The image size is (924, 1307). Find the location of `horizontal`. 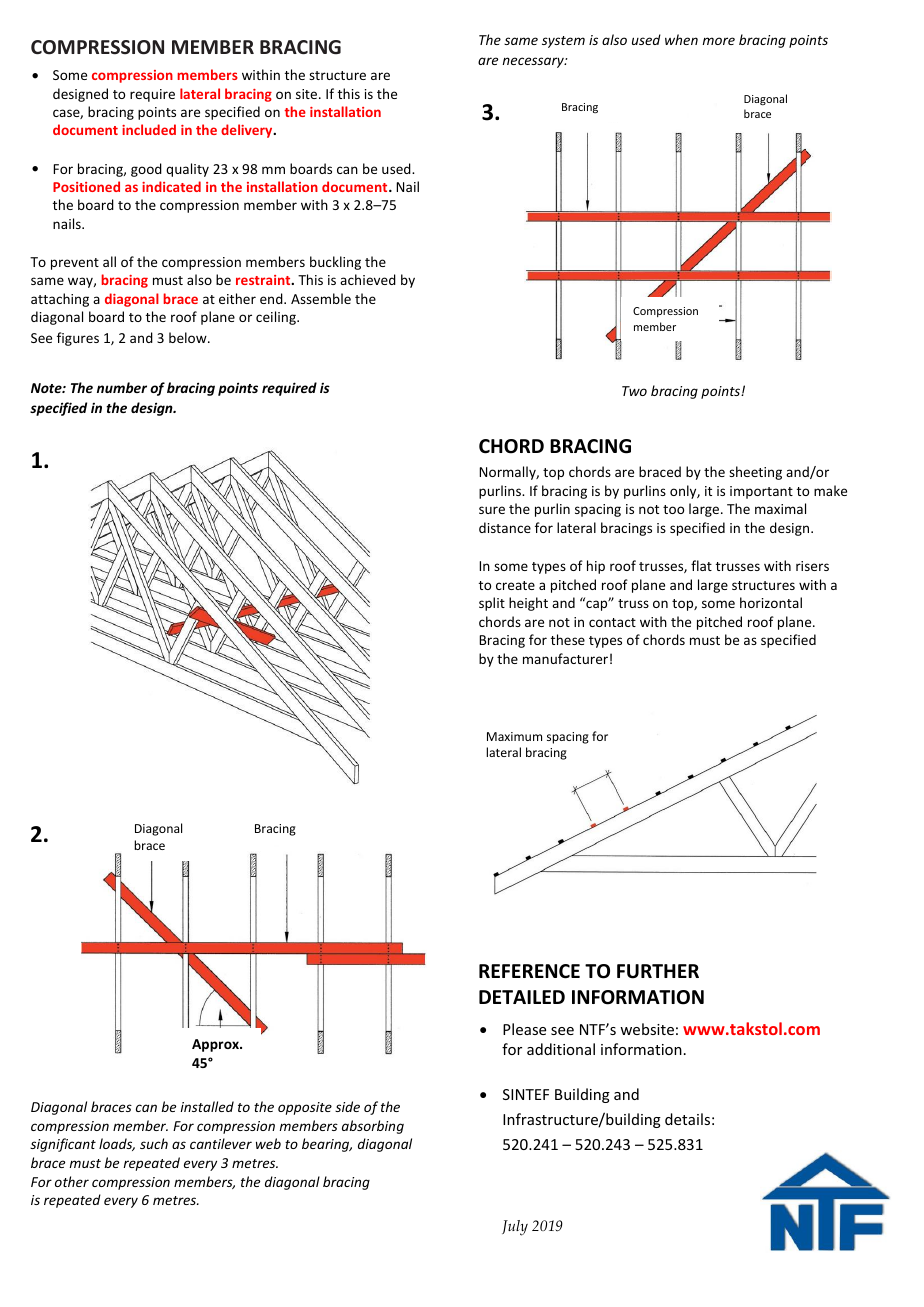

horizontal is located at coordinates (771, 602).
